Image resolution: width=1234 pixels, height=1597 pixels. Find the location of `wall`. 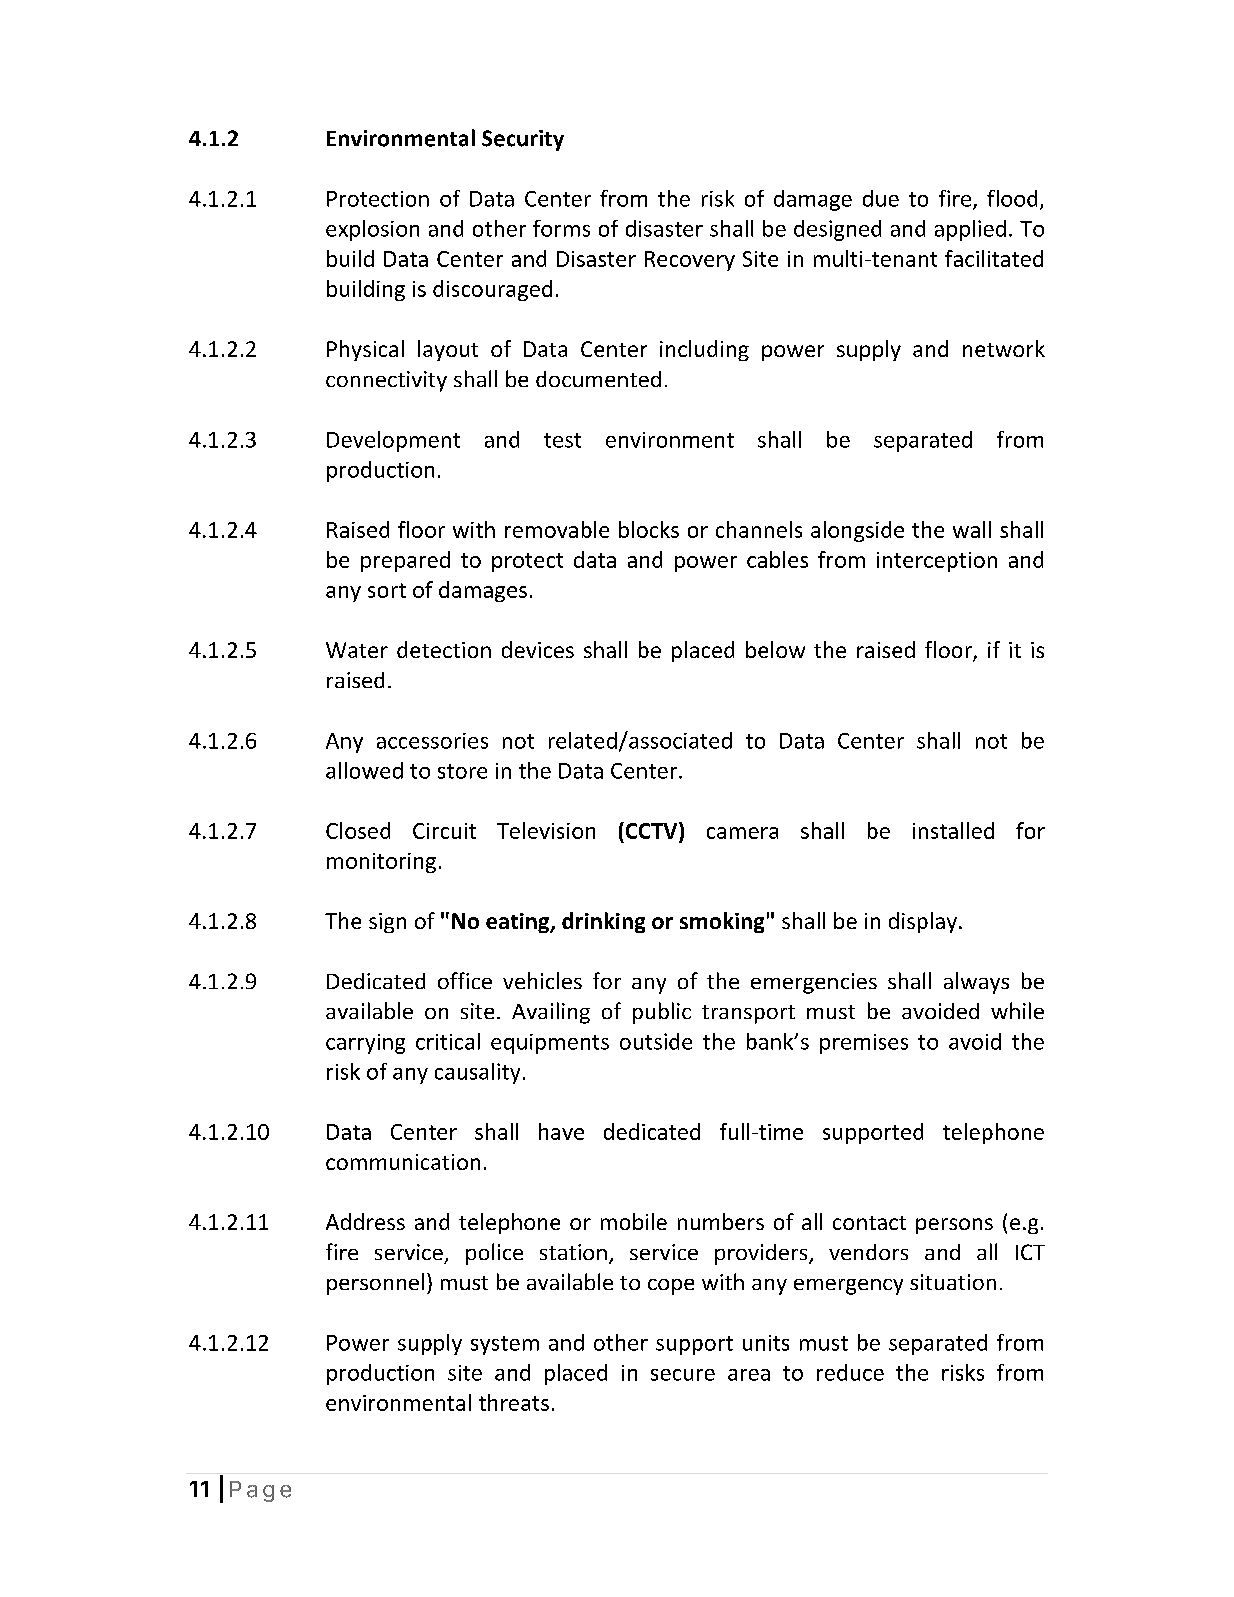

wall is located at coordinates (972, 529).
